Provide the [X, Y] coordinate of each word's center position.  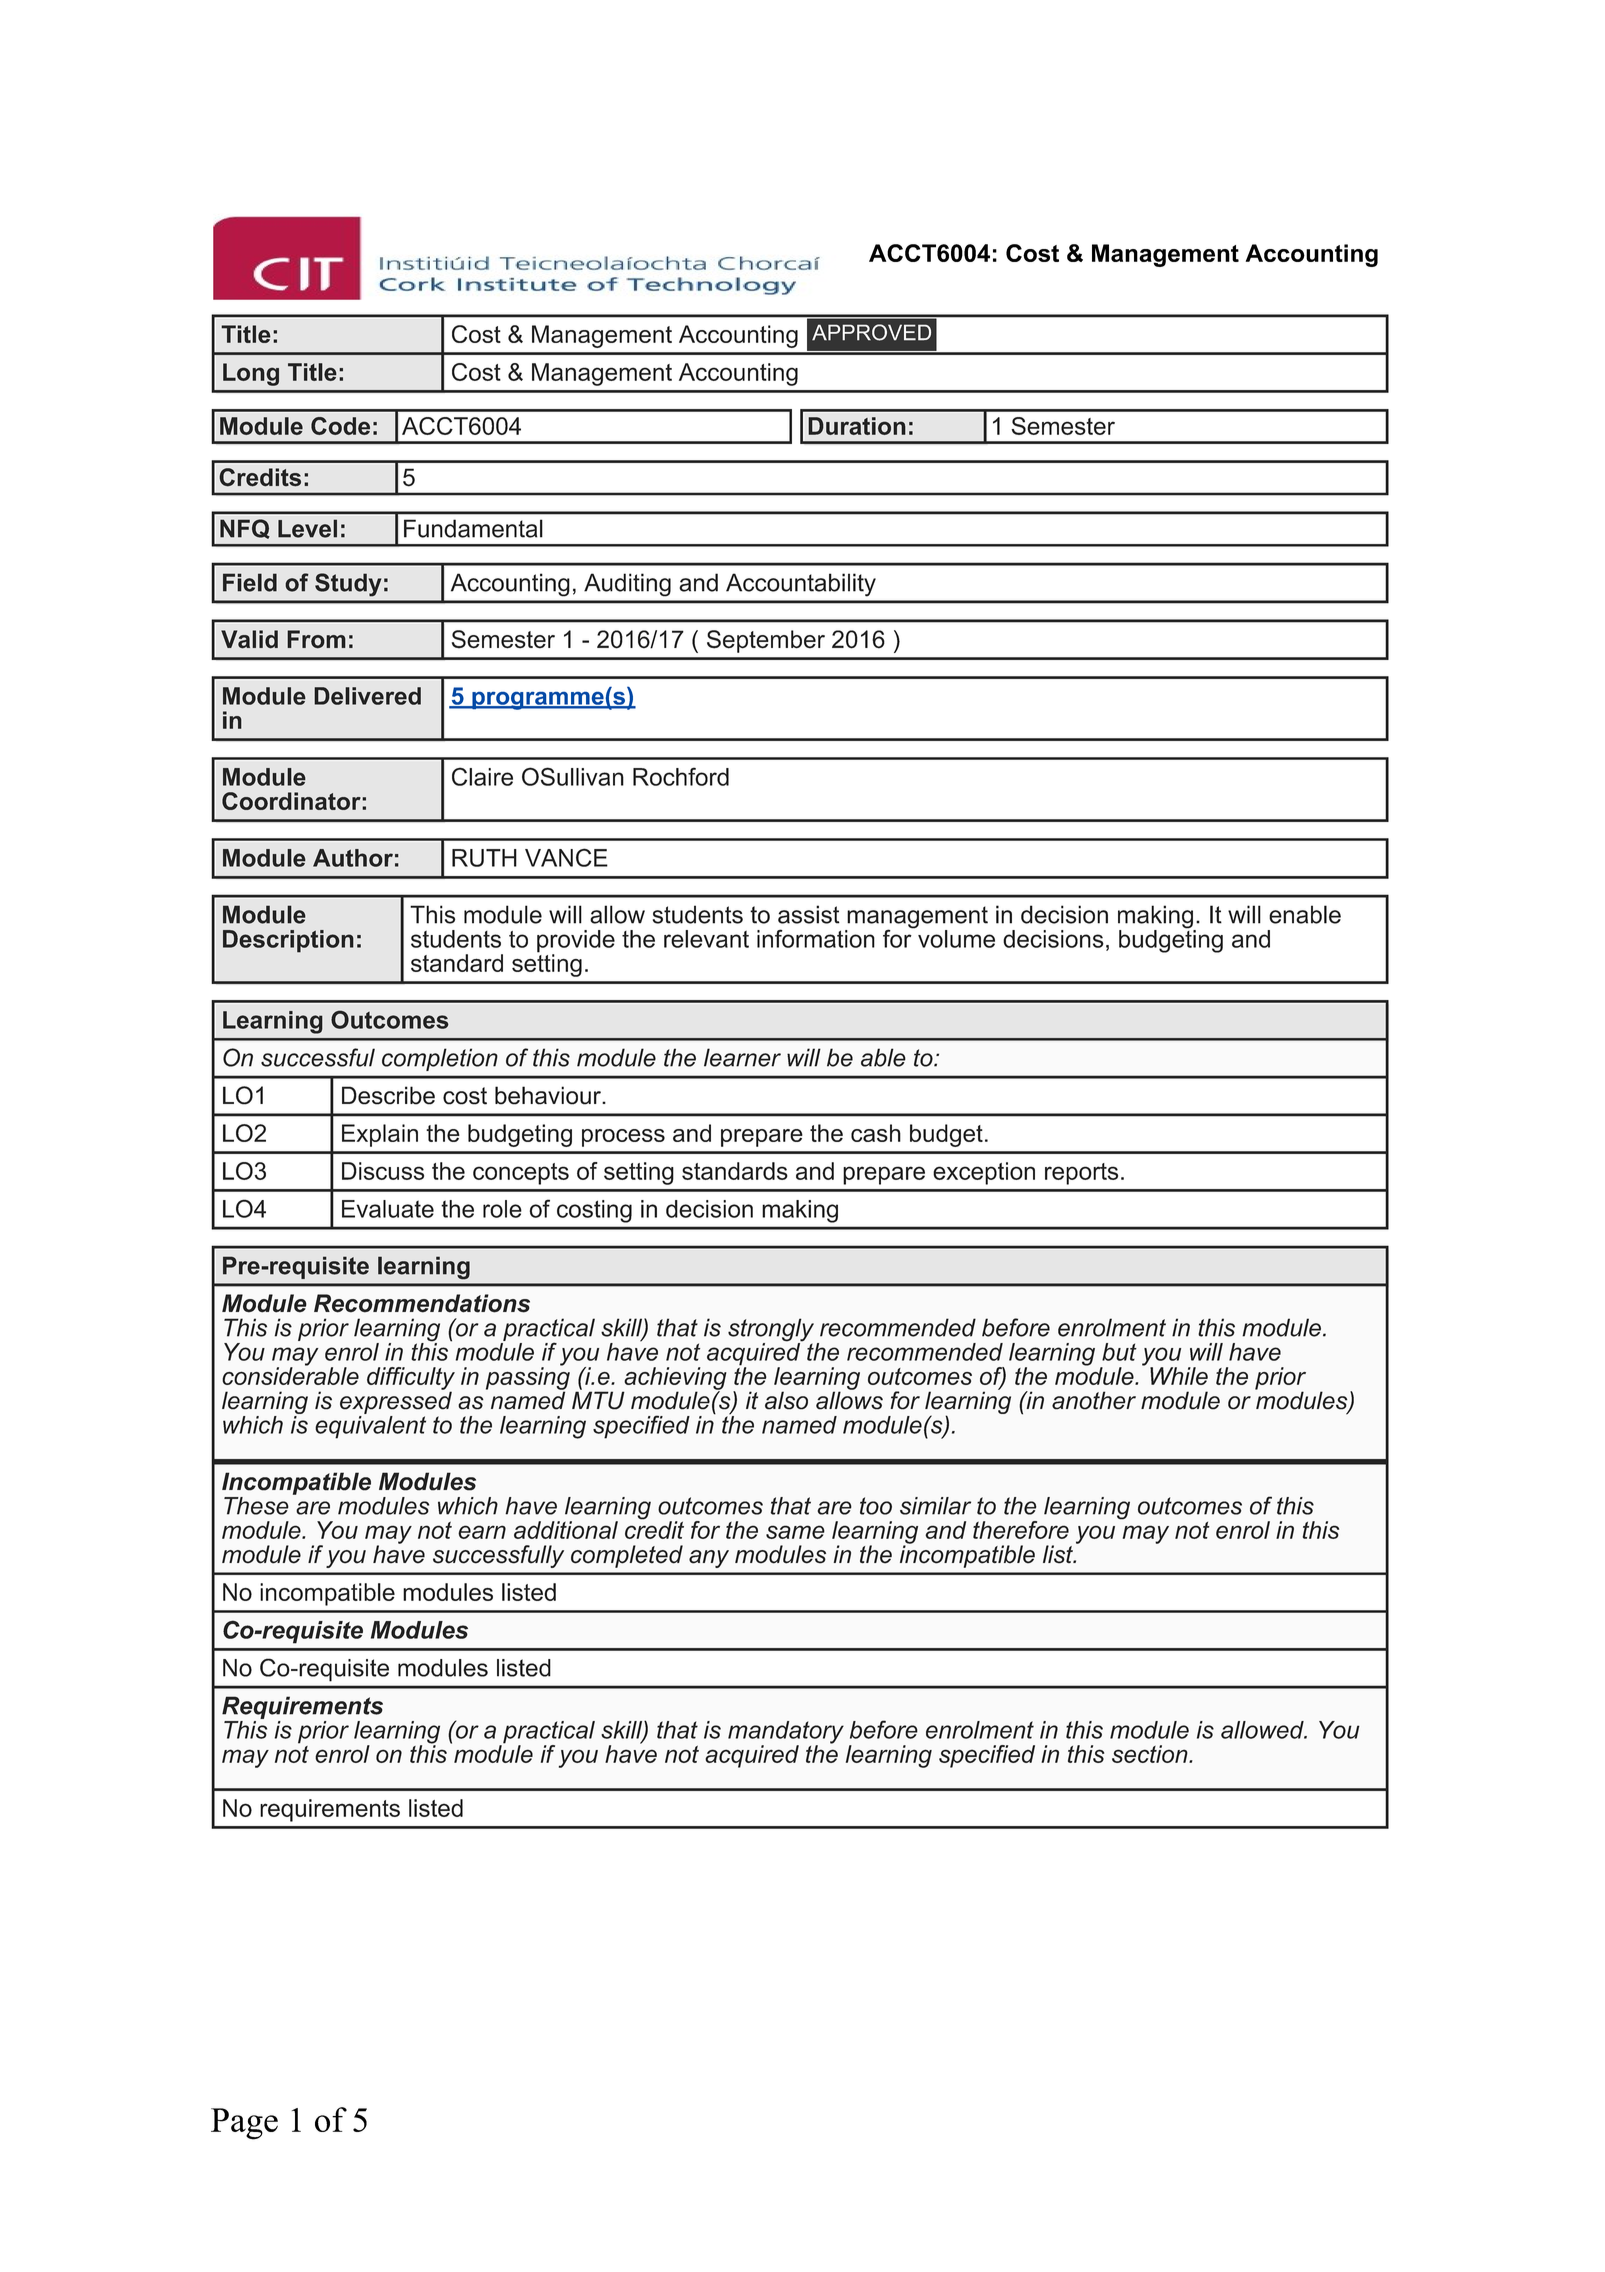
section [1151, 1754]
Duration [857, 426]
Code [340, 426]
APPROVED [871, 332]
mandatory [786, 1733]
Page [244, 2124]
